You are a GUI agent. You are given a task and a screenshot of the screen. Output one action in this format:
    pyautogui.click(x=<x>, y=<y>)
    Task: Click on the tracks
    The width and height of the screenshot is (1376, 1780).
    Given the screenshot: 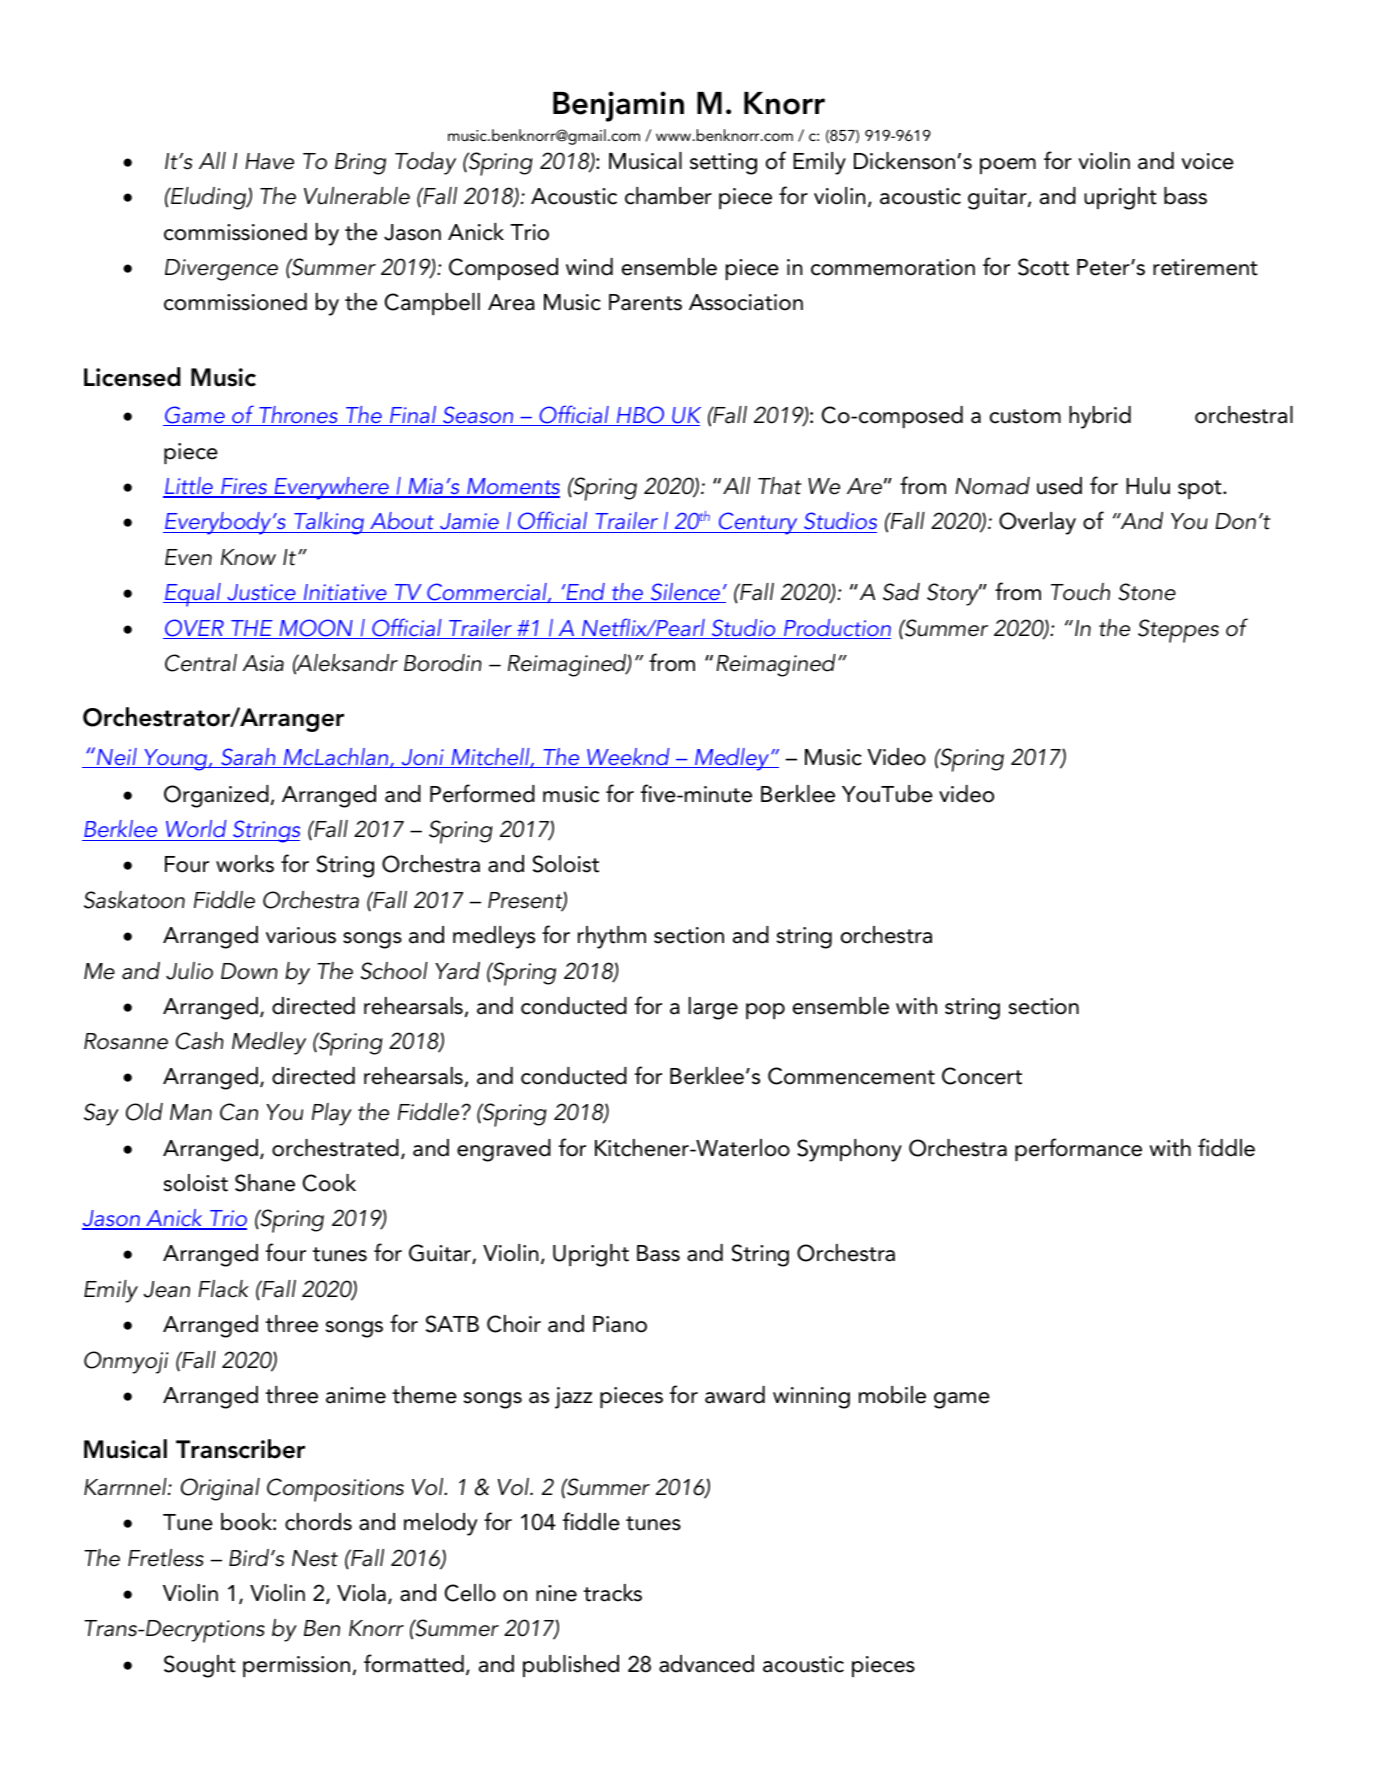 What is the action you would take?
    pyautogui.click(x=612, y=1593)
